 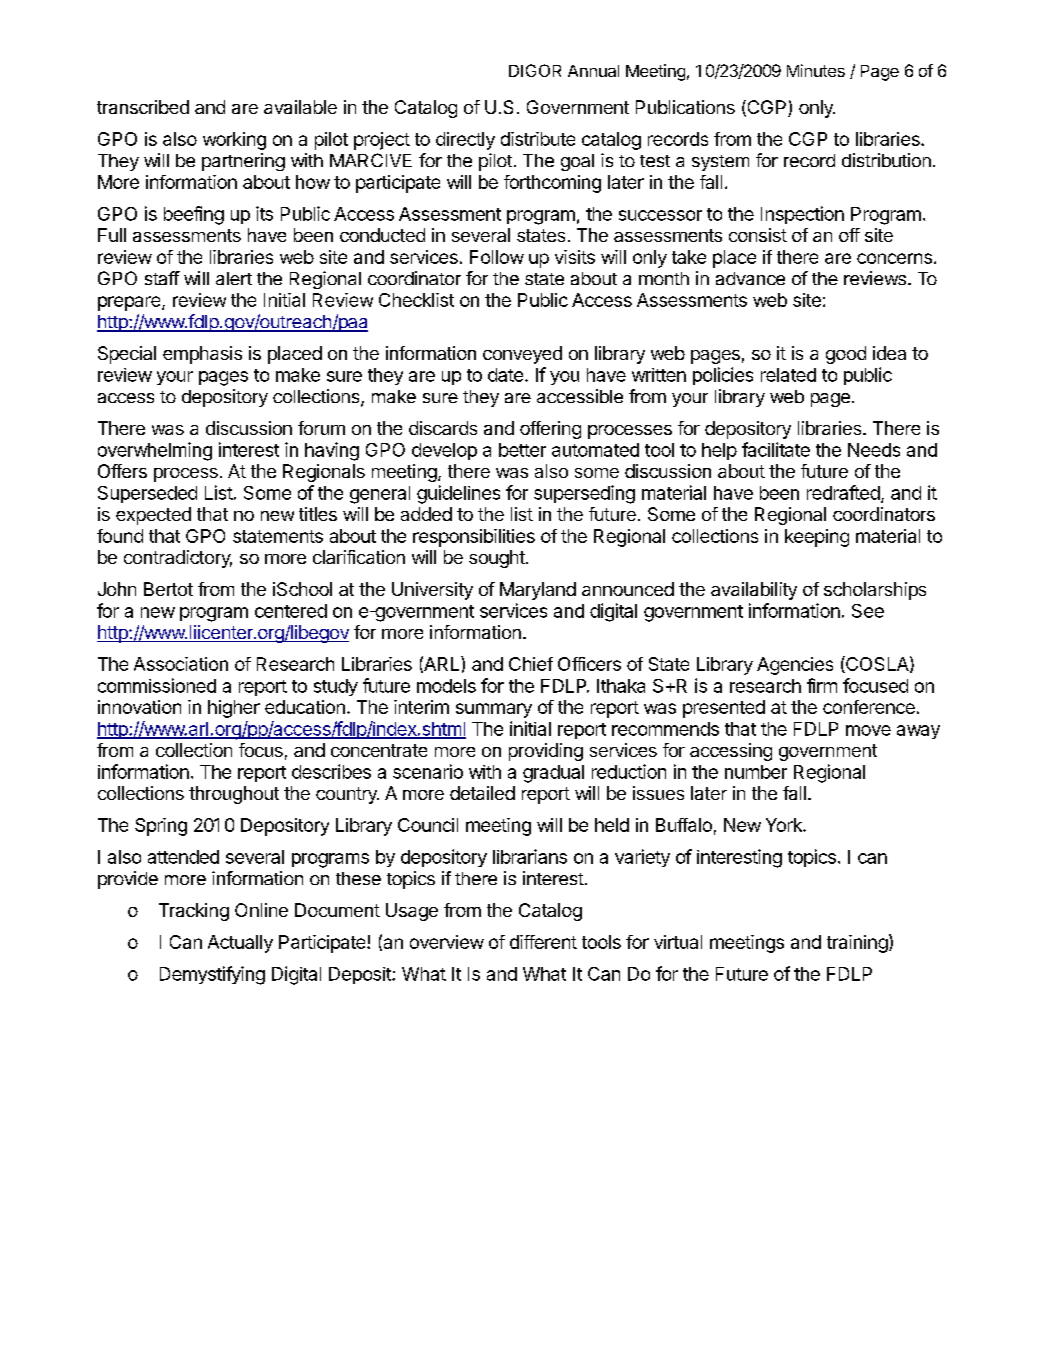 What do you see at coordinates (538, 139) in the screenshot?
I see `distribute` at bounding box center [538, 139].
